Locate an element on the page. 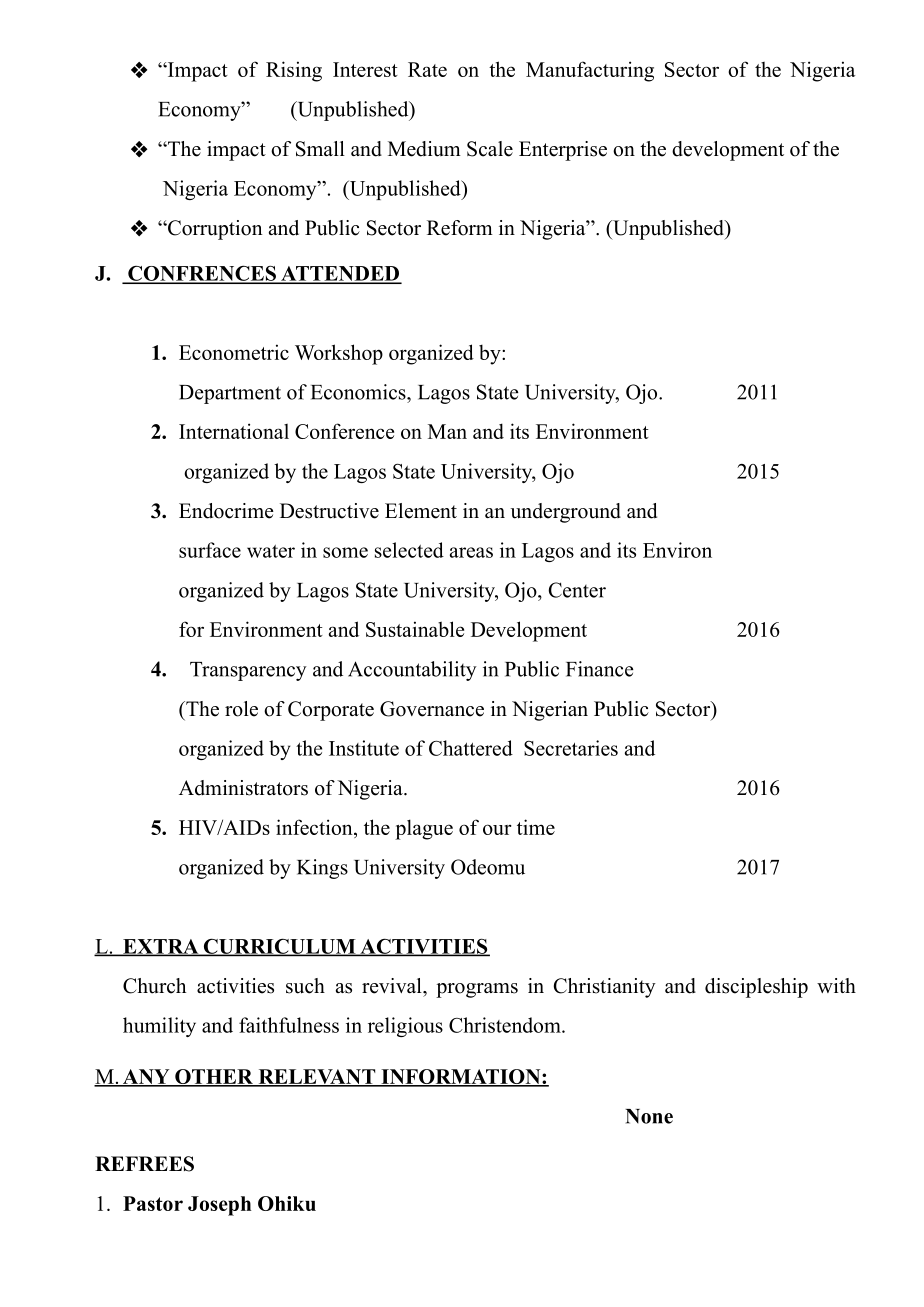 The width and height of the page is (924, 1307). discipleship is located at coordinates (756, 988).
